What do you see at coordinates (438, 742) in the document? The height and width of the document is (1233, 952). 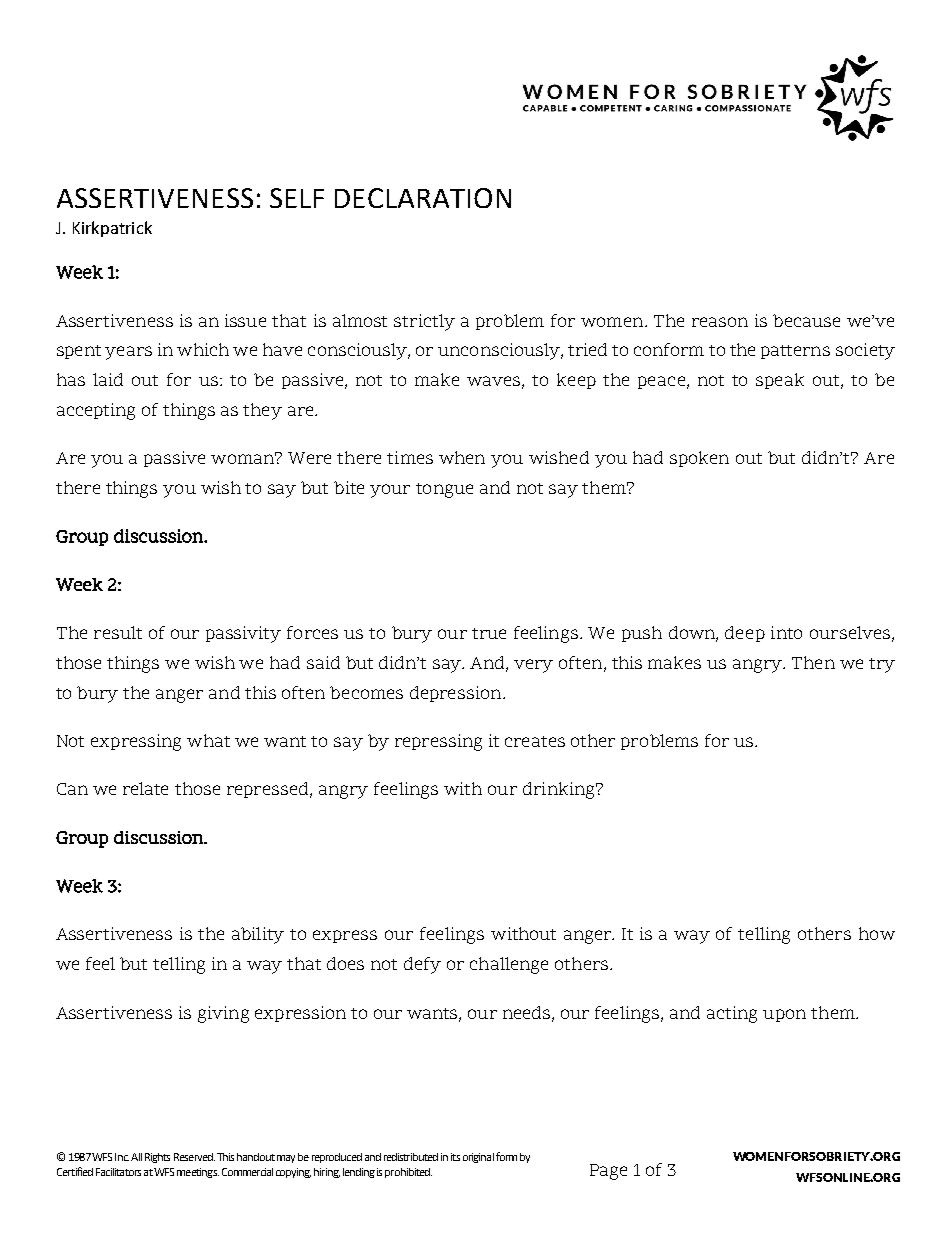 I see `repressing` at bounding box center [438, 742].
